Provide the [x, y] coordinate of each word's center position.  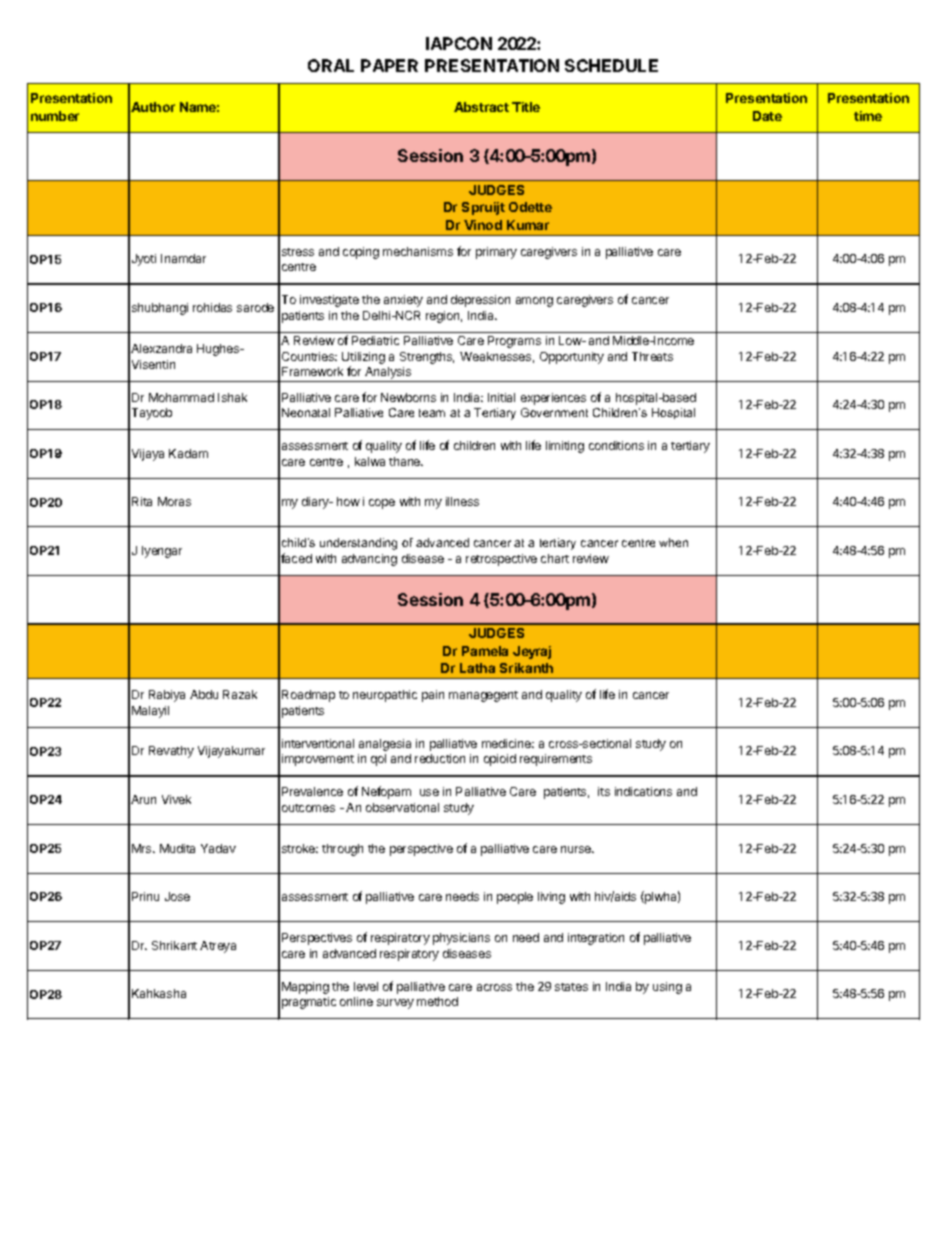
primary [496, 253]
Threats [652, 356]
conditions [616, 445]
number [55, 116]
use [429, 792]
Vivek [176, 799]
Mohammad [181, 397]
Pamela [485, 651]
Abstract [481, 107]
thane [406, 461]
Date [767, 116]
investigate [329, 301]
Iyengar [162, 552]
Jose [177, 896]
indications [643, 791]
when [673, 542]
